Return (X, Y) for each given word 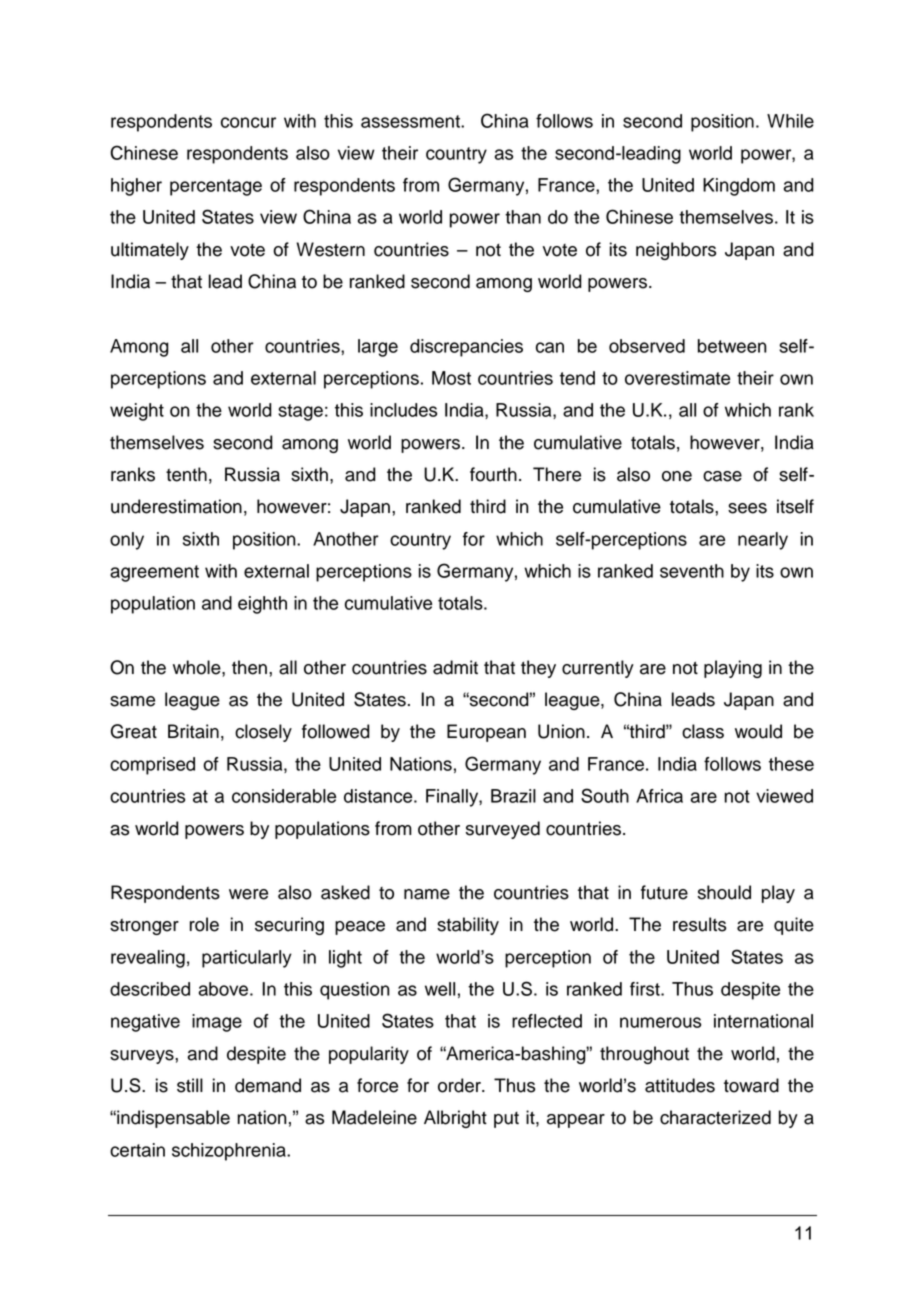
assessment (411, 121)
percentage (216, 187)
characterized (715, 1117)
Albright (455, 1119)
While (790, 121)
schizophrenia (230, 1152)
